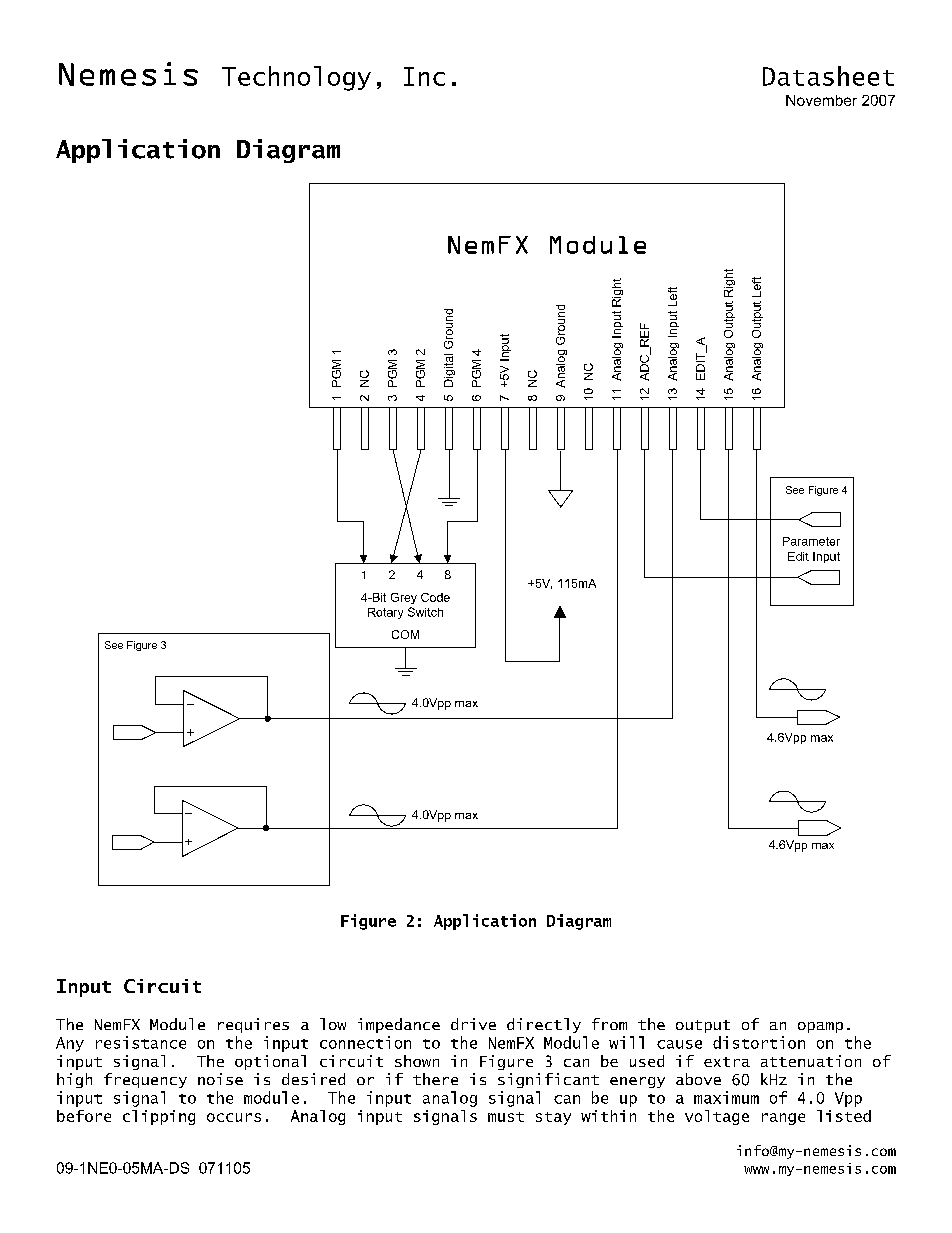  I want to click on November, so click(821, 100).
